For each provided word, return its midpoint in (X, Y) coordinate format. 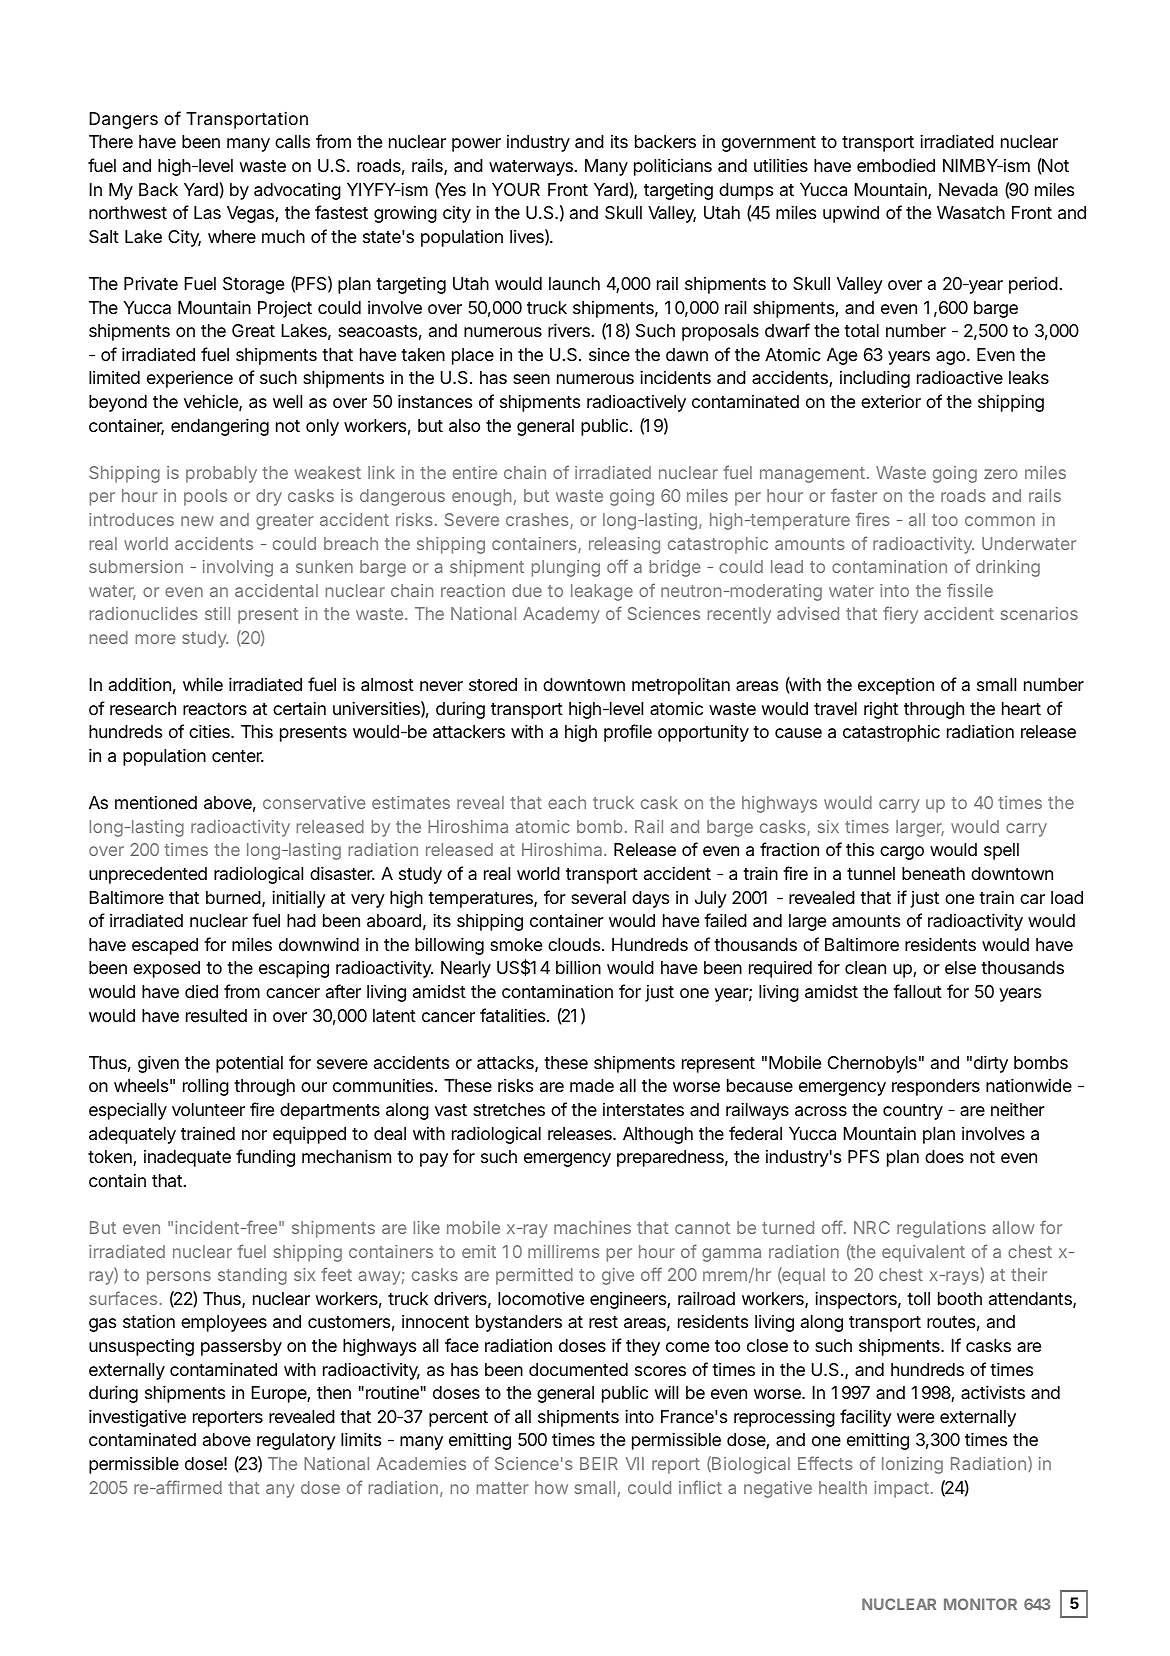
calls (292, 142)
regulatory (296, 1441)
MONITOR (980, 1604)
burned (233, 897)
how (551, 1487)
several (598, 897)
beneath (933, 874)
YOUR (516, 189)
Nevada (968, 189)
